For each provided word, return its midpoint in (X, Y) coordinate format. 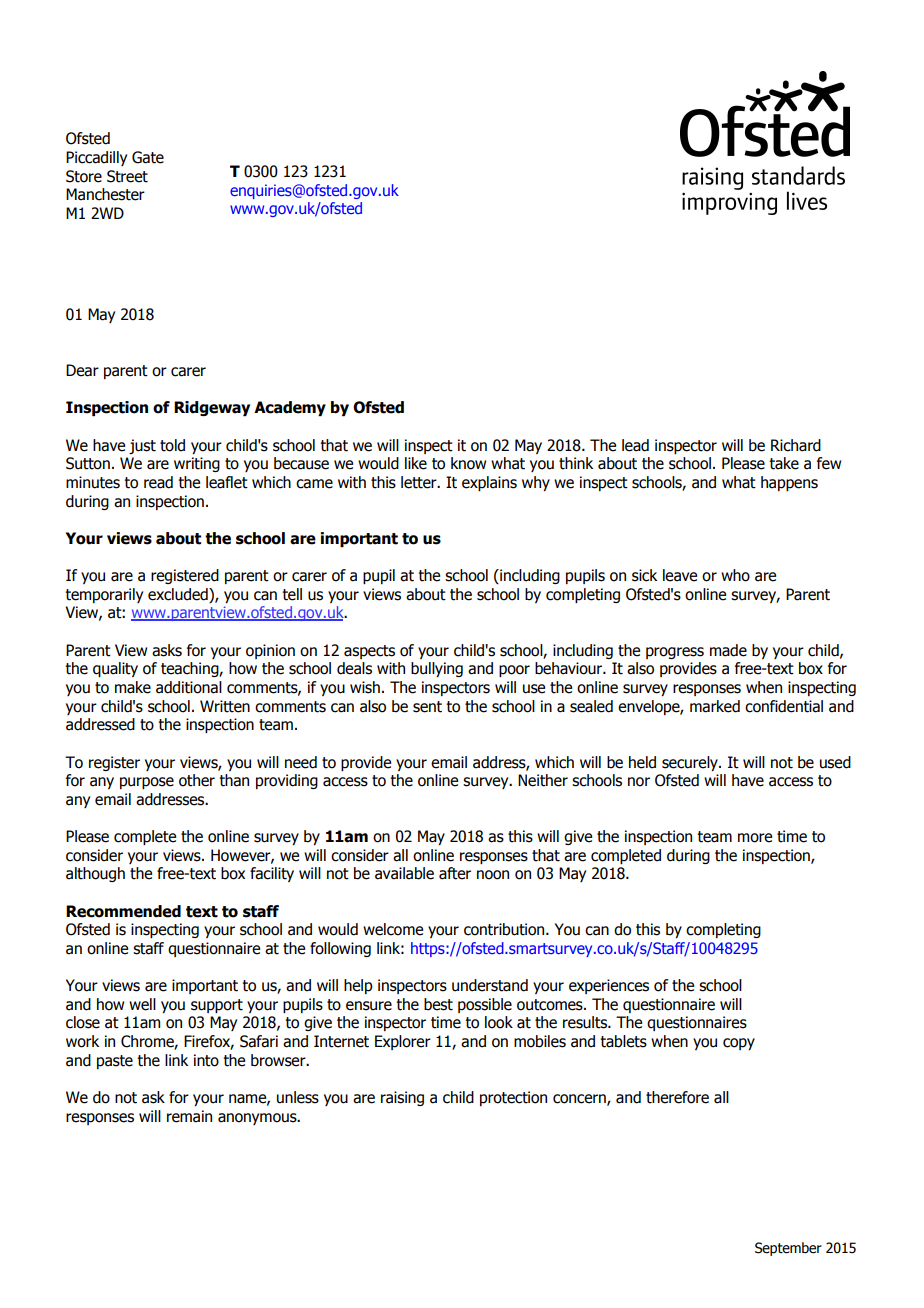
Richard (796, 445)
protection (513, 1098)
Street (127, 176)
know (468, 463)
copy (739, 1044)
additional (189, 687)
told (172, 445)
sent (427, 707)
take (784, 463)
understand (490, 985)
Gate (148, 157)
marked (715, 706)
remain (189, 1116)
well (142, 1004)
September (788, 1249)
